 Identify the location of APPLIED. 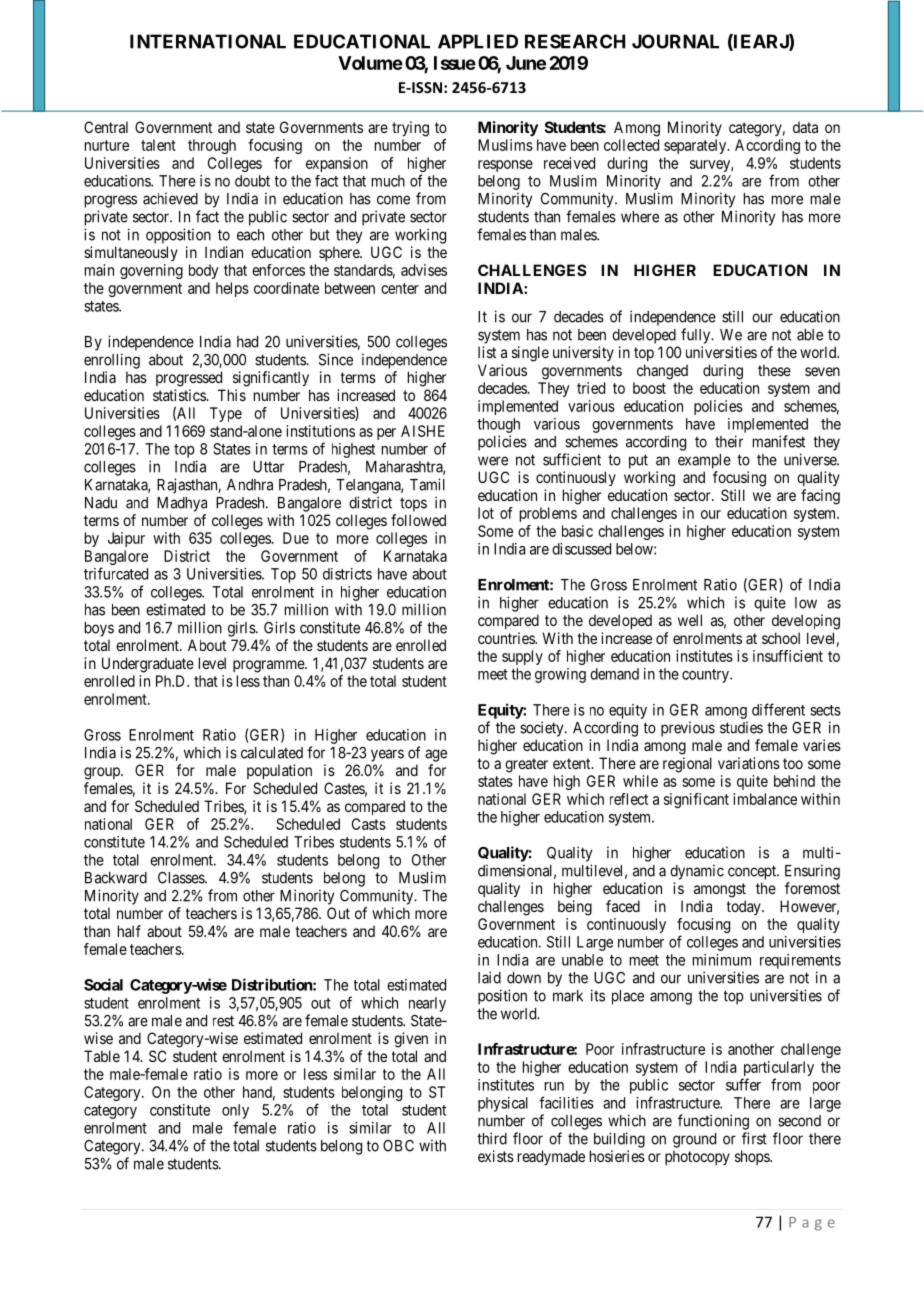
(478, 41).
